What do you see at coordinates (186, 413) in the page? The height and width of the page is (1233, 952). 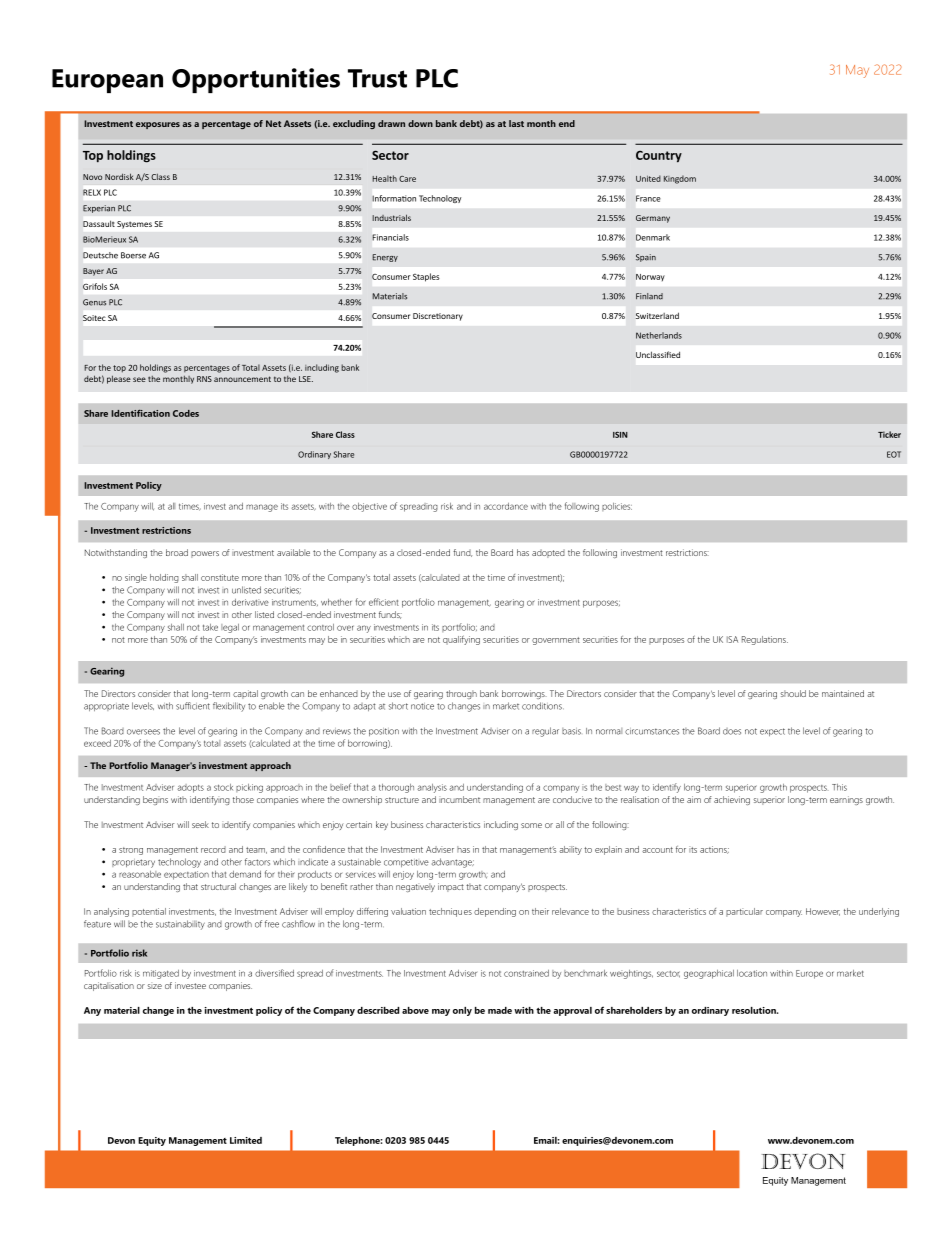 I see `Codes` at bounding box center [186, 413].
